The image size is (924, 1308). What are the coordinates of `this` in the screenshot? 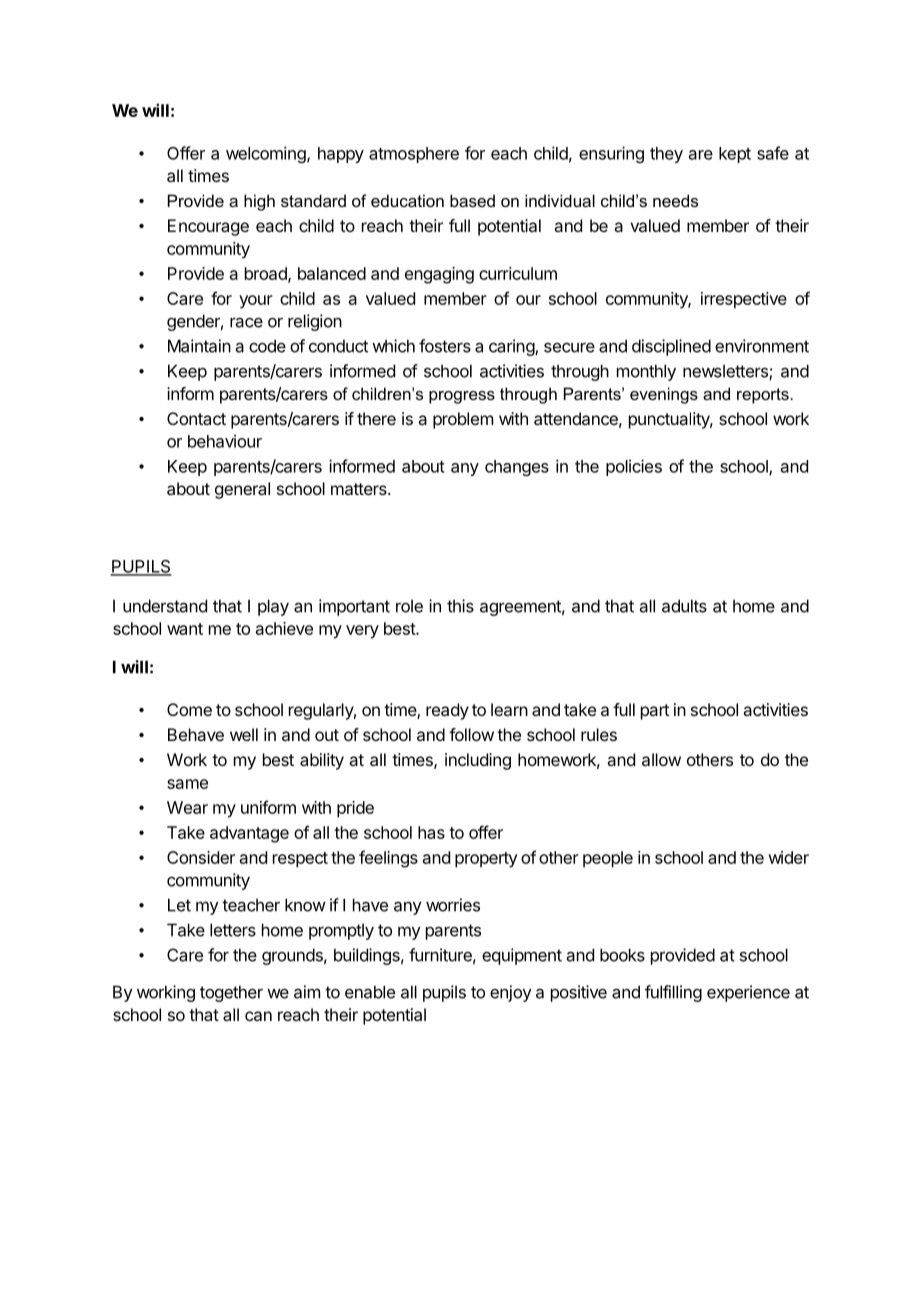 It's located at (460, 606).
